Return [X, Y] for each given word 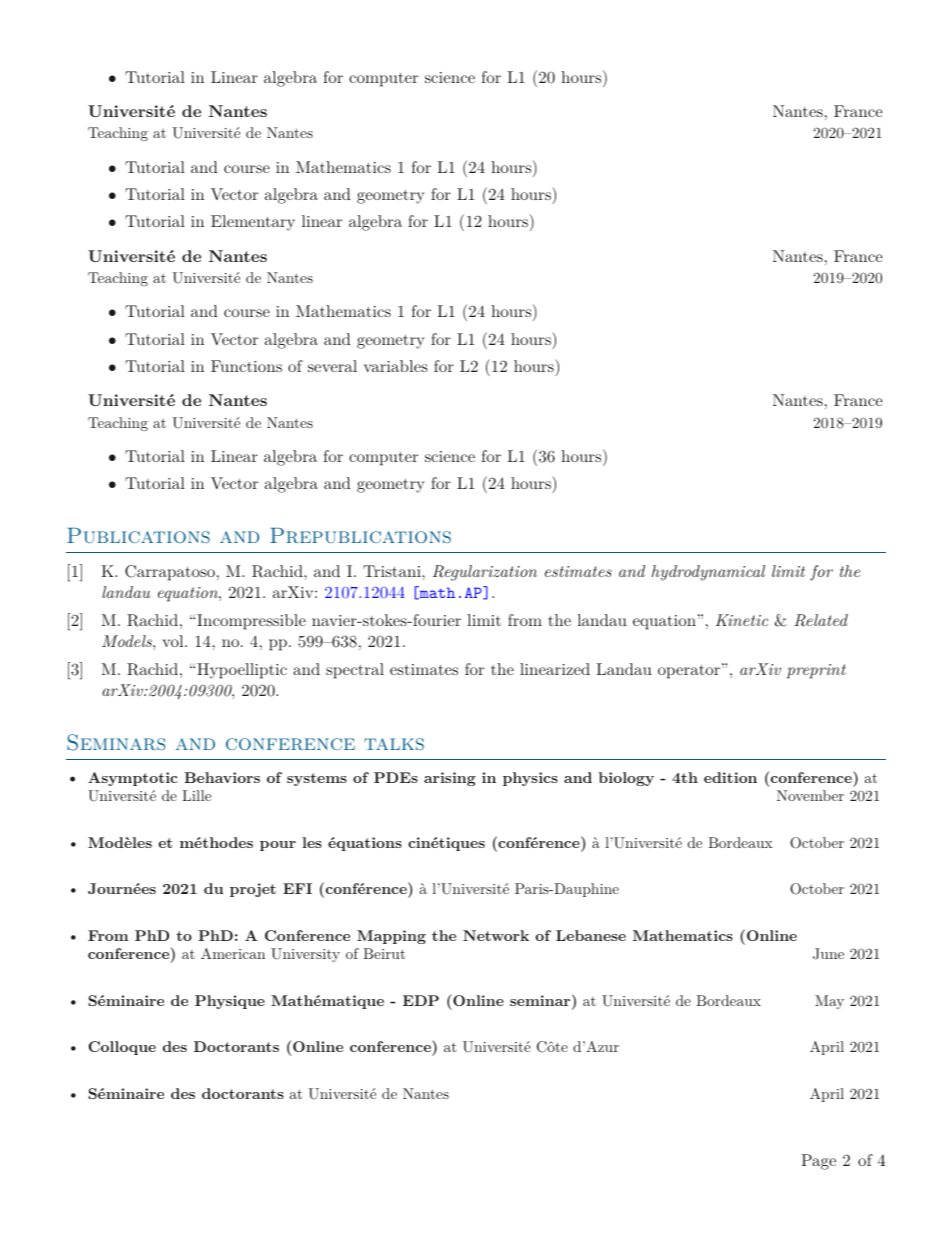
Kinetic [742, 620]
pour [278, 846]
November [810, 795]
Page [818, 1162]
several [332, 366]
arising [450, 779]
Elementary [253, 223]
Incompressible [251, 622]
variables [396, 366]
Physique [230, 1002]
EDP [421, 1000]
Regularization [485, 573]
